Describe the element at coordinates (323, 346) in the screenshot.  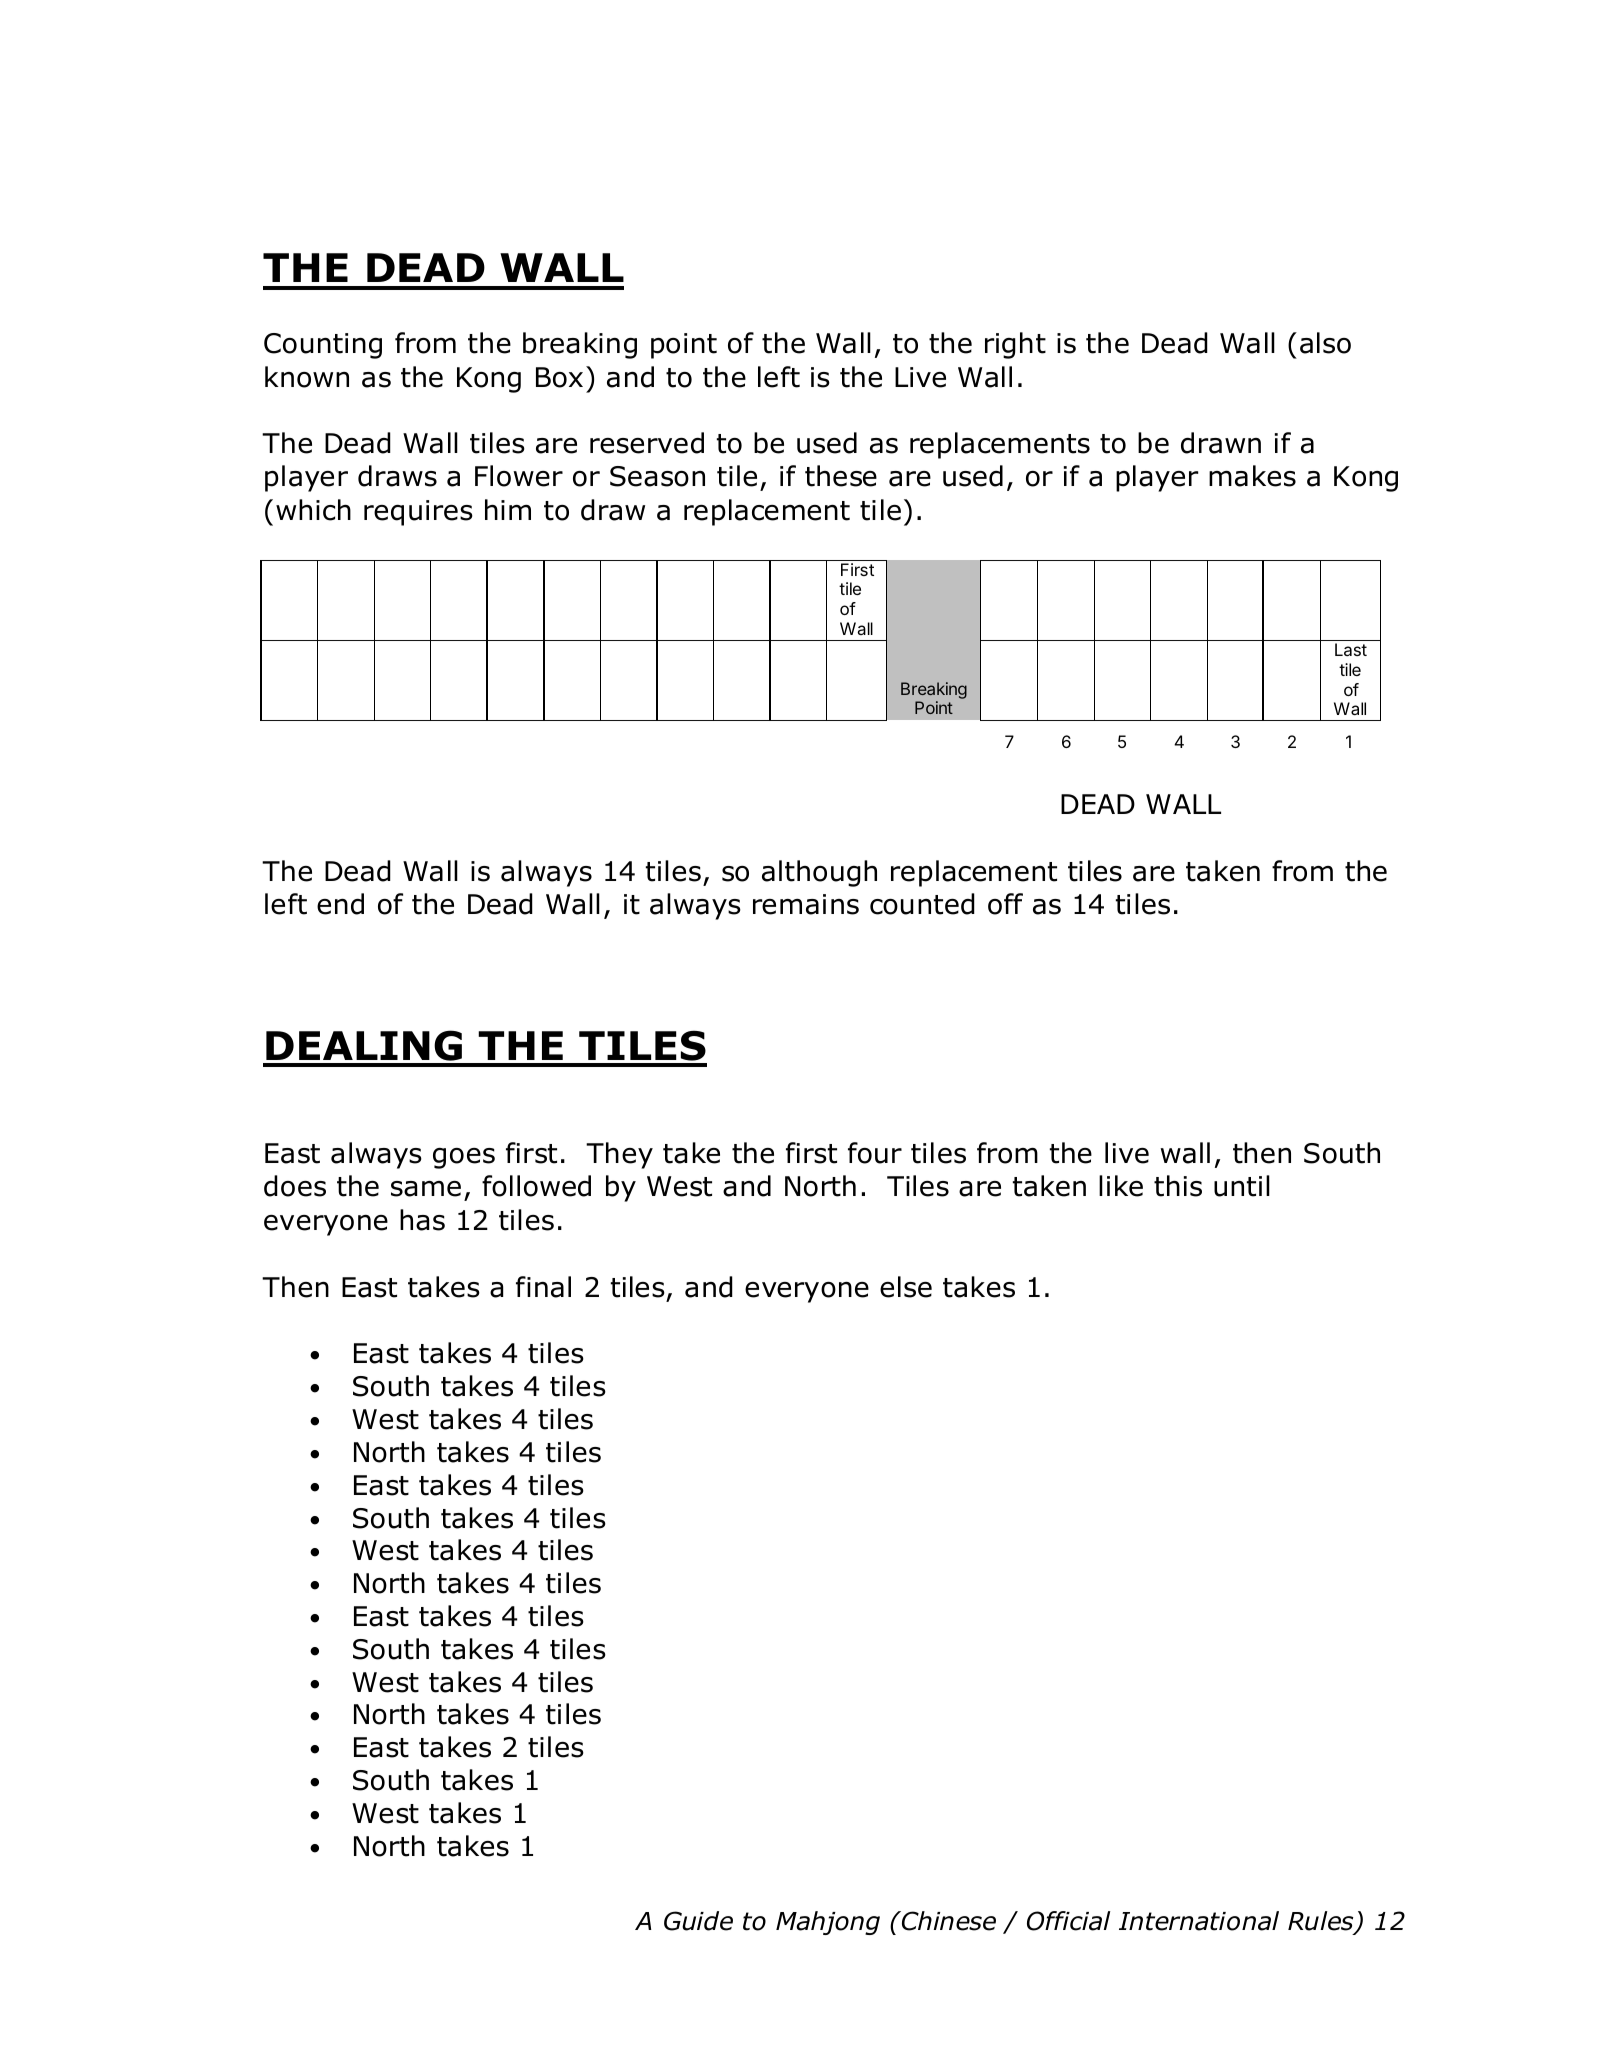
I see `Counting` at that location.
